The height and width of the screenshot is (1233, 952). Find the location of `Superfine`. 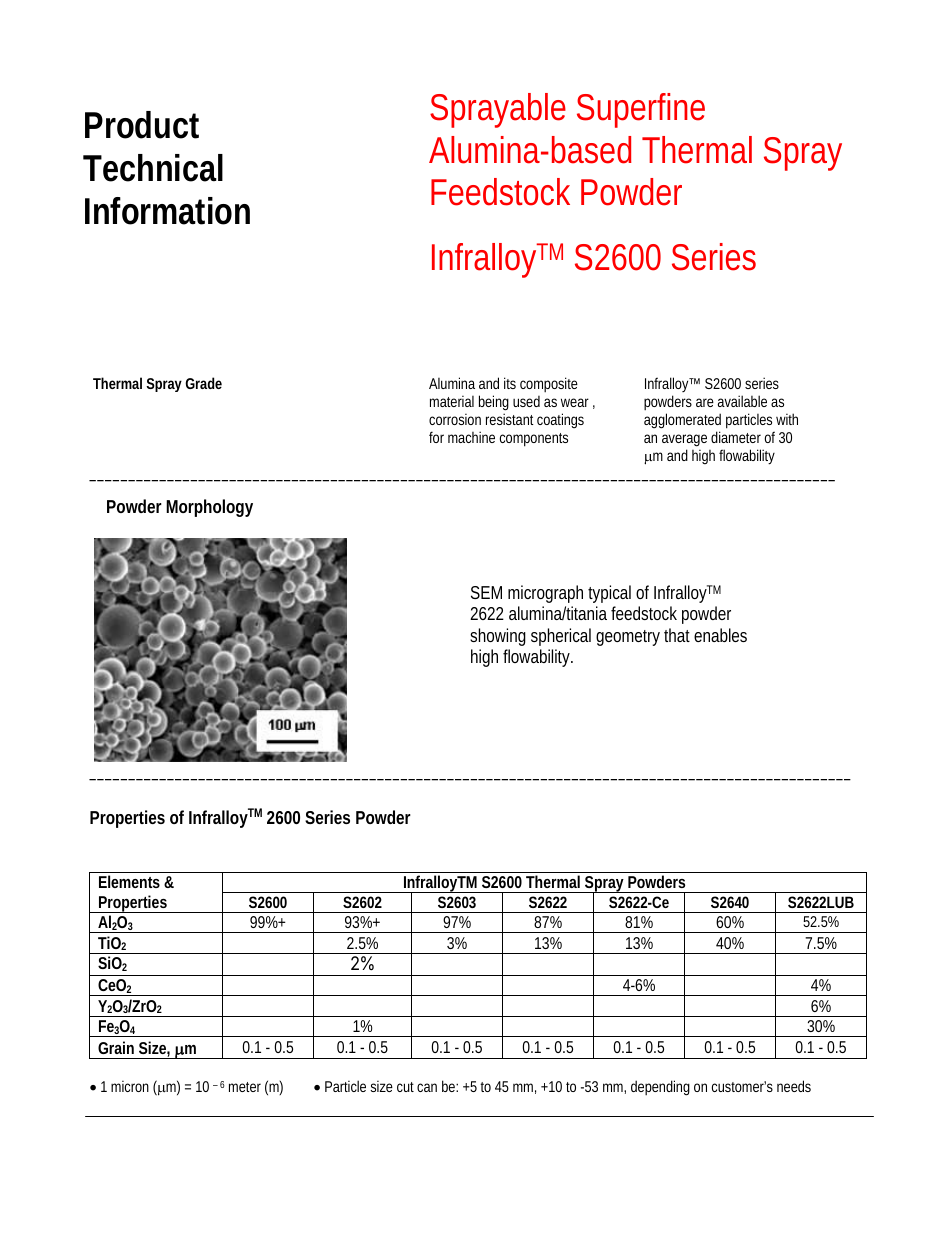

Superfine is located at coordinates (641, 110).
